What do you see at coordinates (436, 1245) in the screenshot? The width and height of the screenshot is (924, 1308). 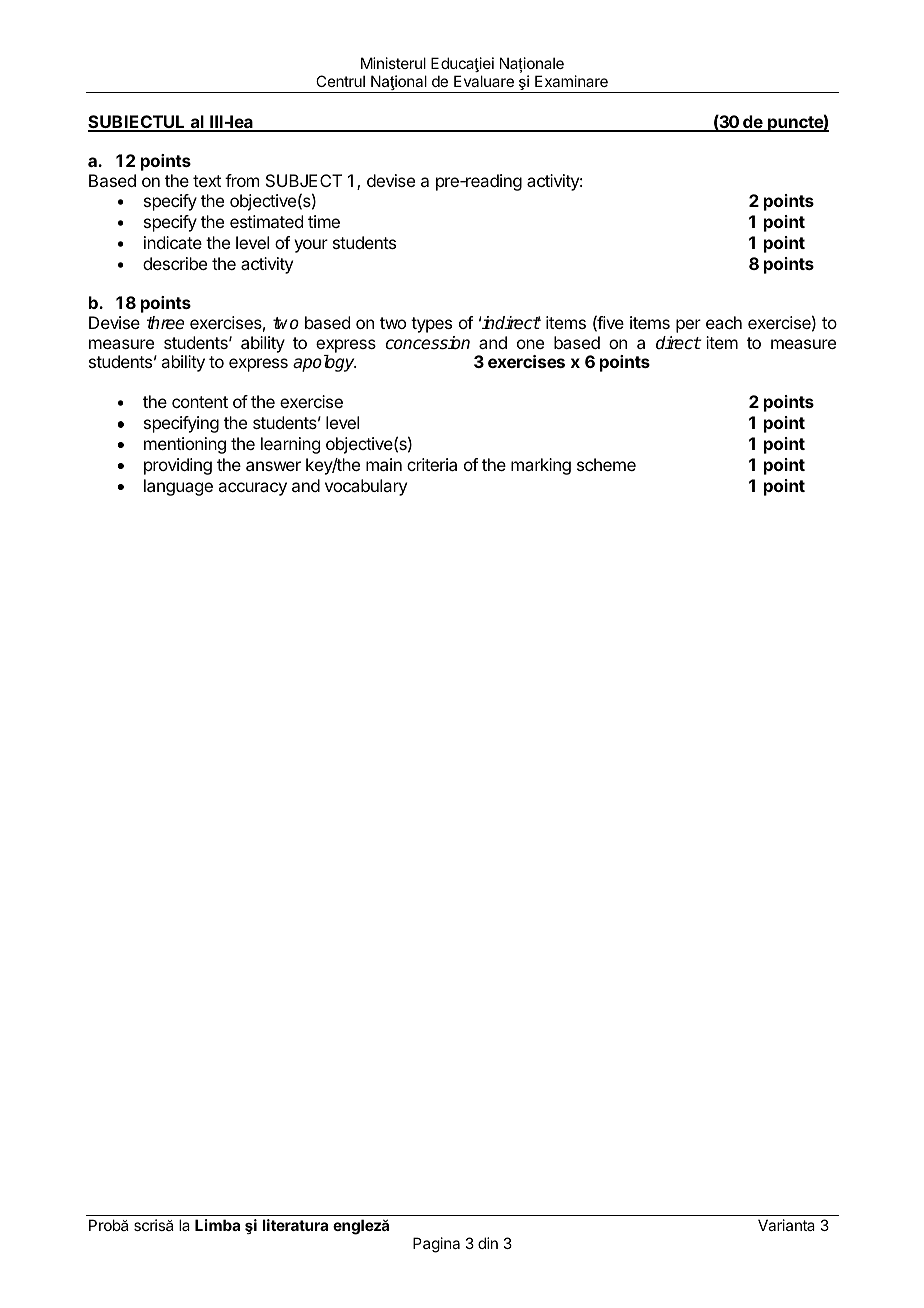 I see `Pagina` at bounding box center [436, 1245].
